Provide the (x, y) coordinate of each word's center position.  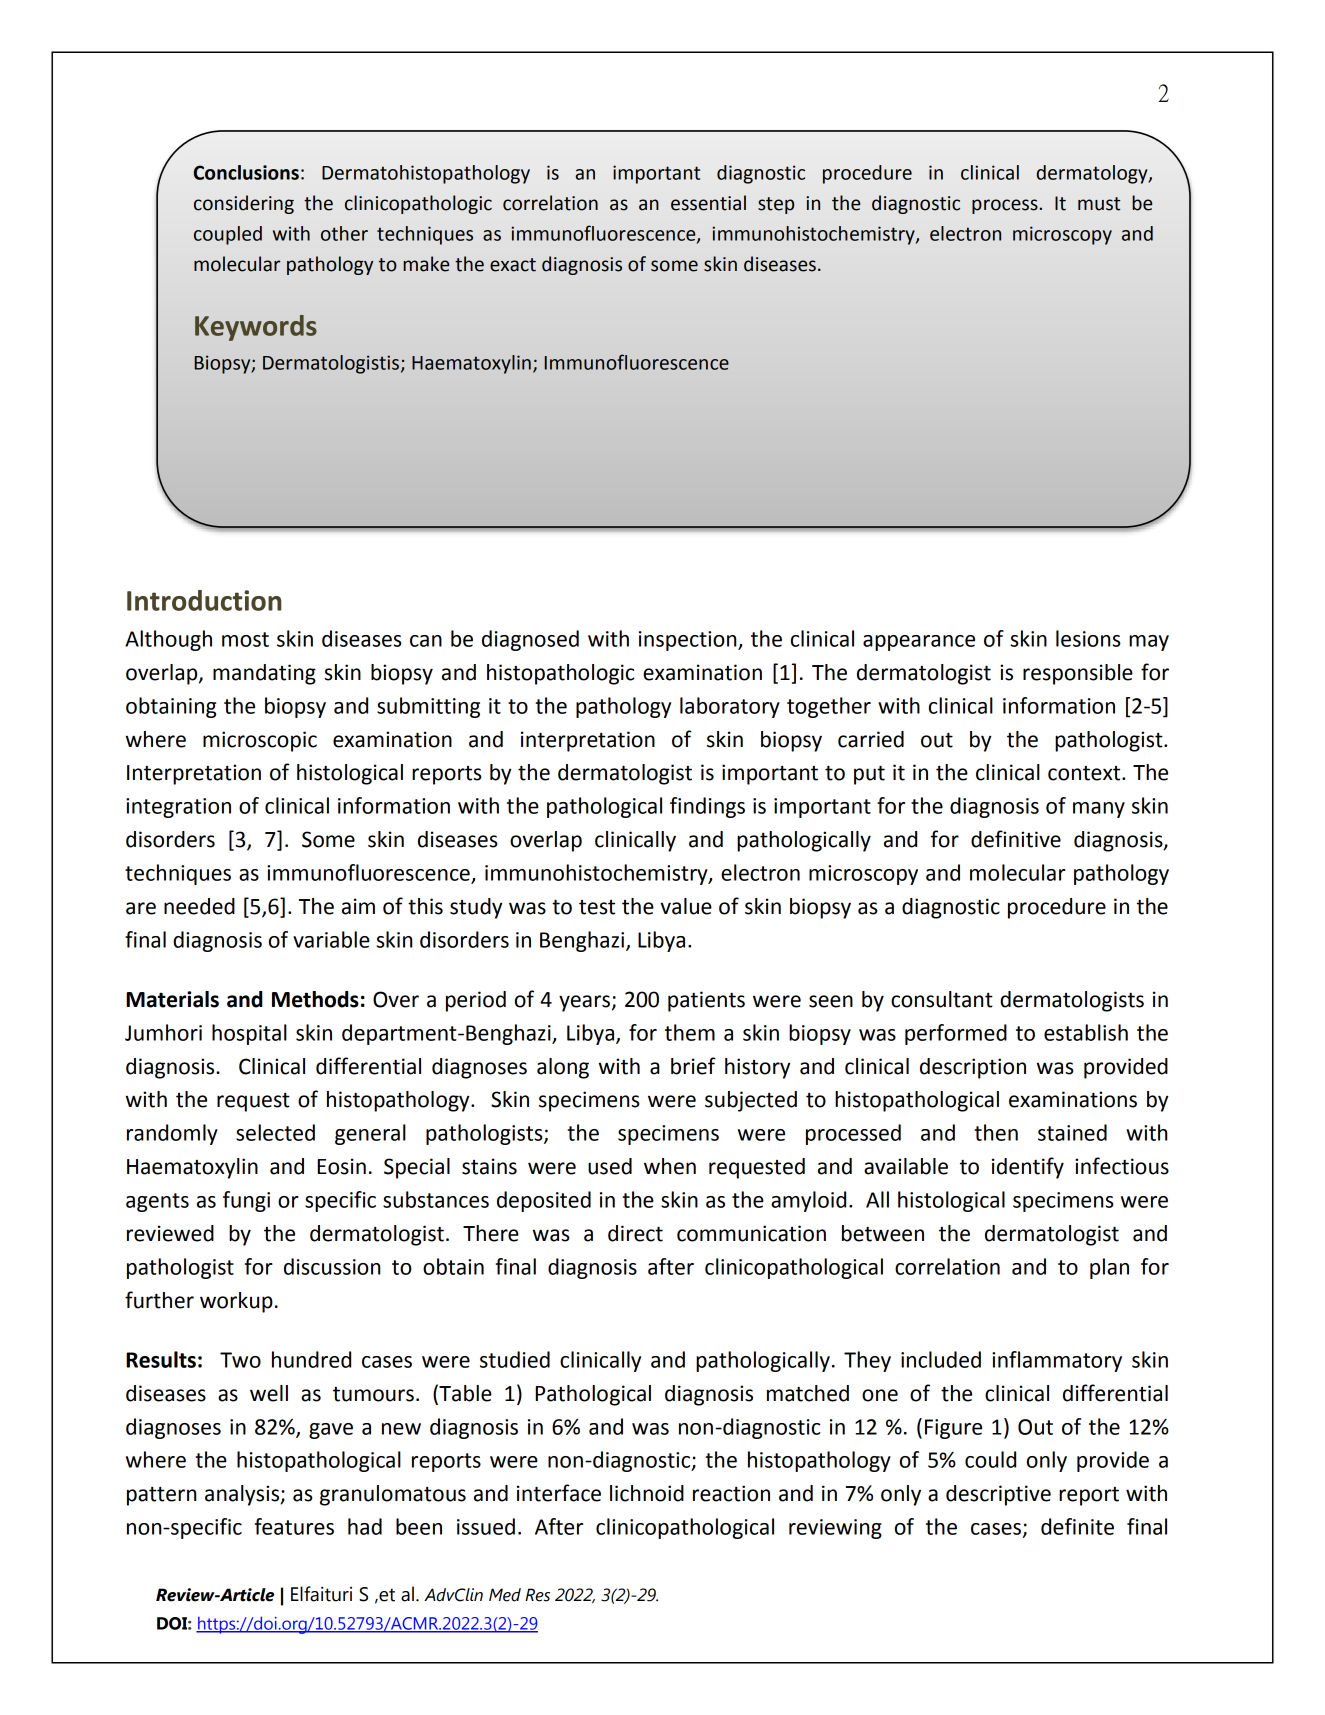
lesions (1088, 638)
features (294, 1526)
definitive (1016, 839)
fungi (246, 1201)
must (1099, 204)
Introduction (204, 600)
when (670, 1166)
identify (1028, 1168)
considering (244, 204)
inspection (689, 641)
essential (708, 203)
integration (178, 808)
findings (707, 807)
